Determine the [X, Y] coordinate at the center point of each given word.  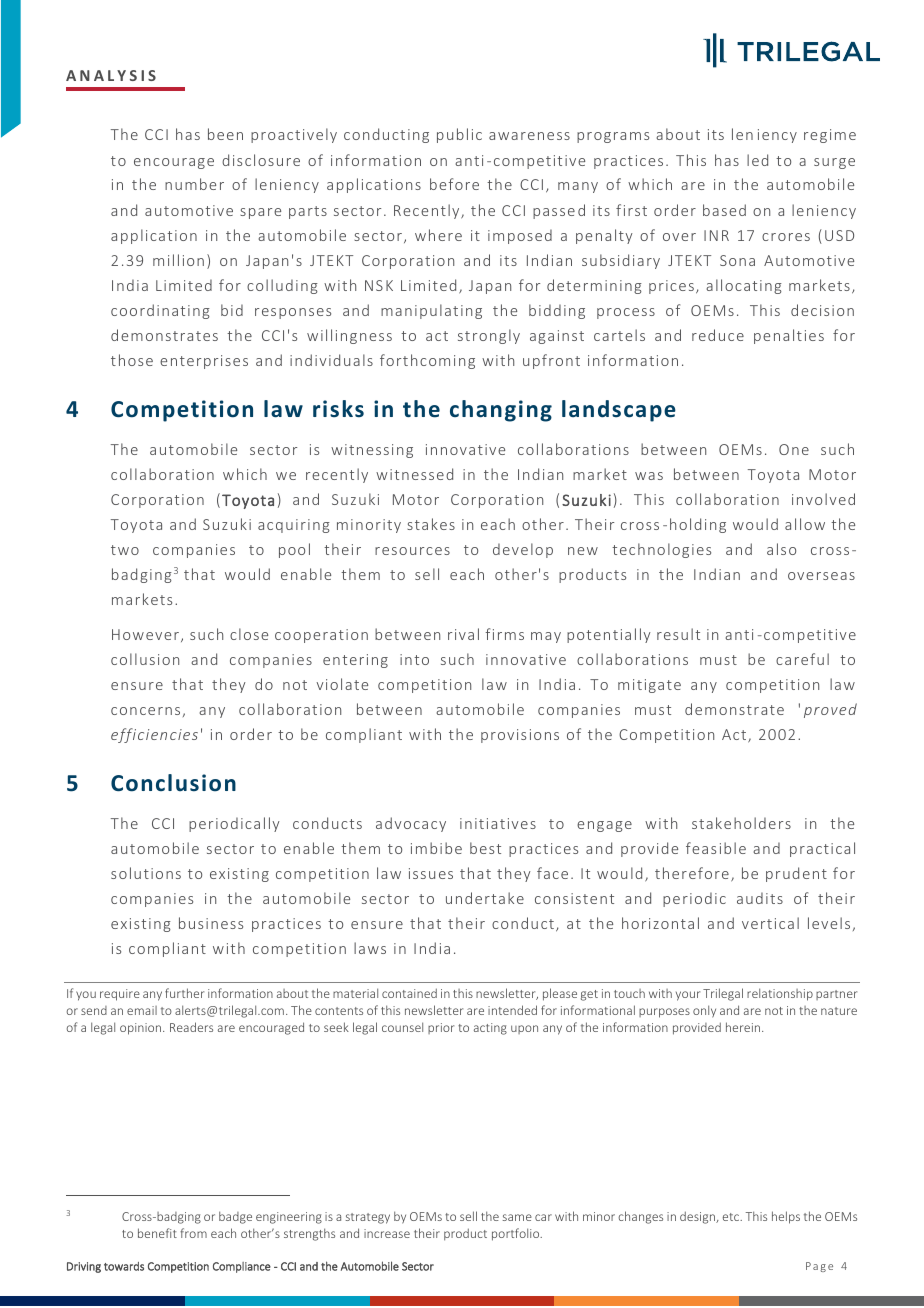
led [757, 160]
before [454, 184]
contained [409, 993]
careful [802, 659]
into [414, 659]
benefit [157, 1233]
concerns [145, 711]
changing [501, 411]
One [794, 449]
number [194, 184]
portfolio [517, 1234]
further [184, 993]
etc [732, 1217]
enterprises [204, 362]
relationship [780, 994]
